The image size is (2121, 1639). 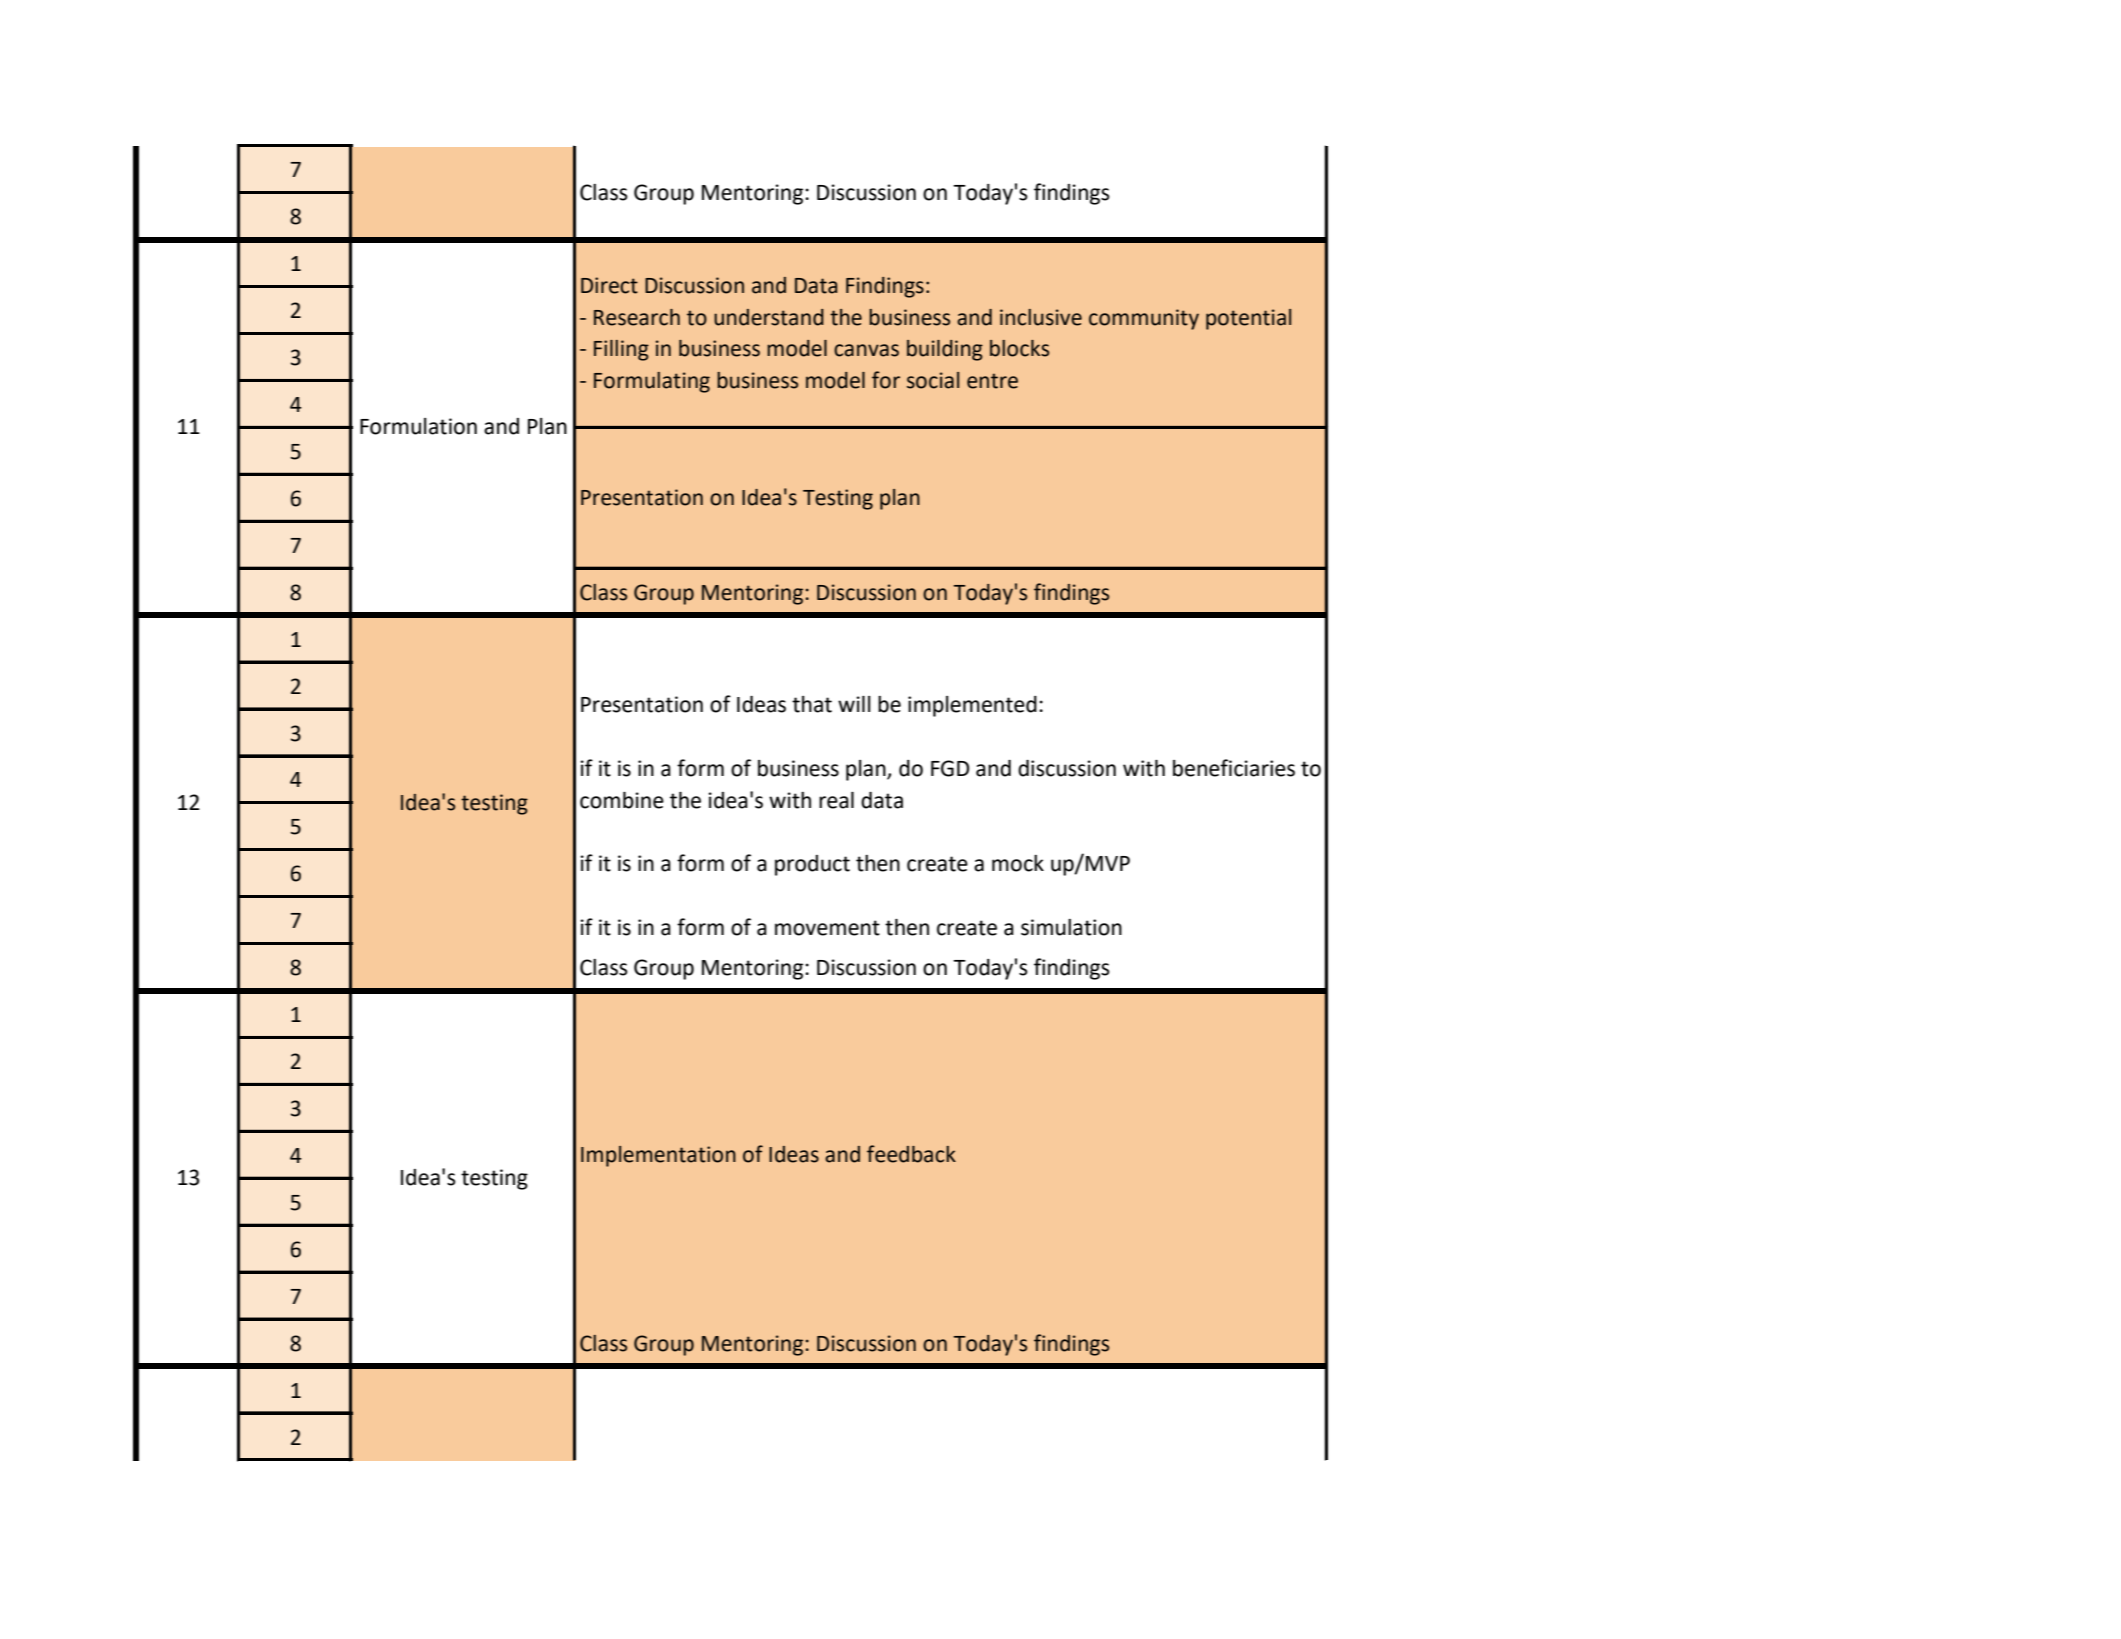 What do you see at coordinates (945, 350) in the screenshot?
I see `building` at bounding box center [945, 350].
